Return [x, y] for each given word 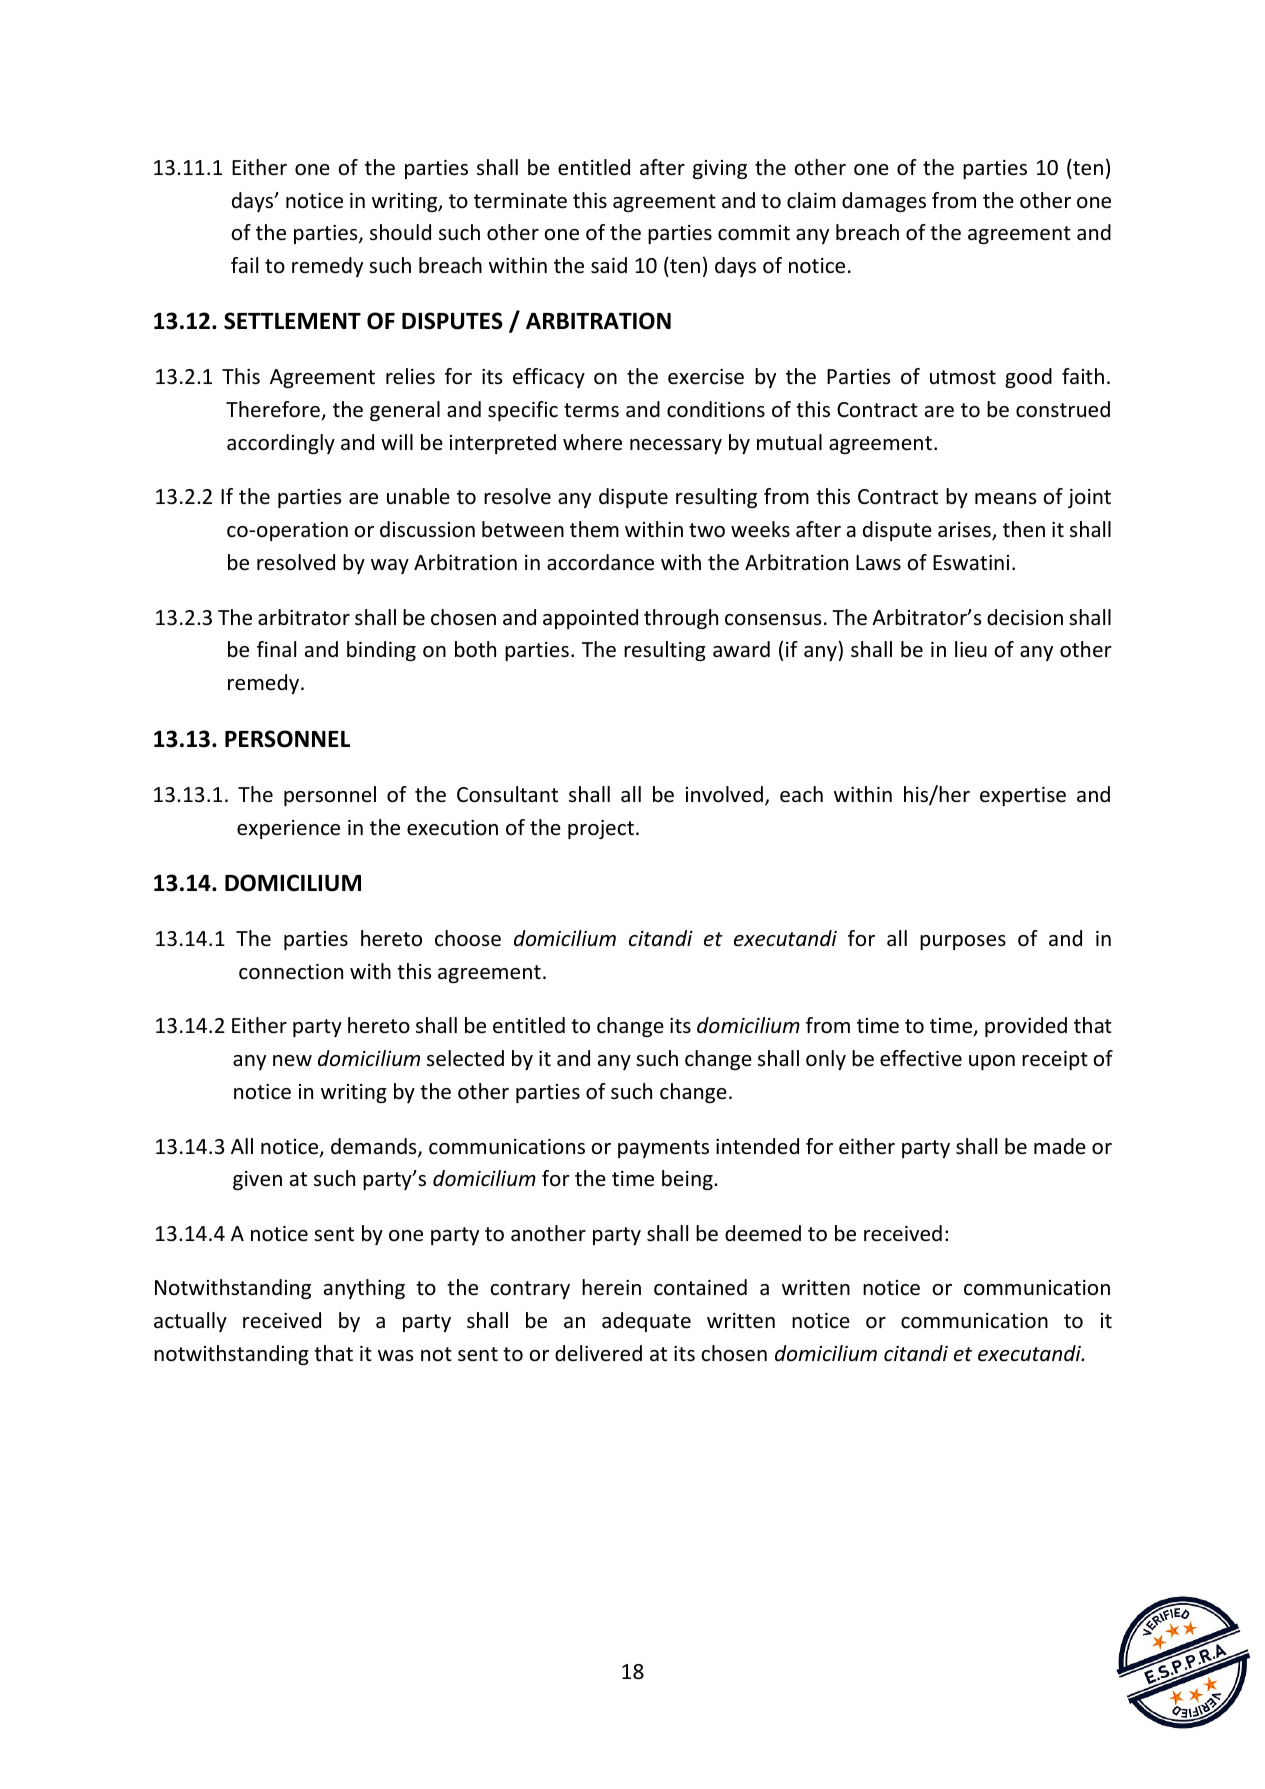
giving [720, 169]
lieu [971, 649]
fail [244, 265]
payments [663, 1149]
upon [992, 1062]
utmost [963, 377]
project [601, 829]
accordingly [281, 444]
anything [364, 1289]
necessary [676, 446]
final [276, 649]
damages [884, 202]
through [681, 619]
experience [288, 829]
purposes [963, 942]
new [292, 1060]
